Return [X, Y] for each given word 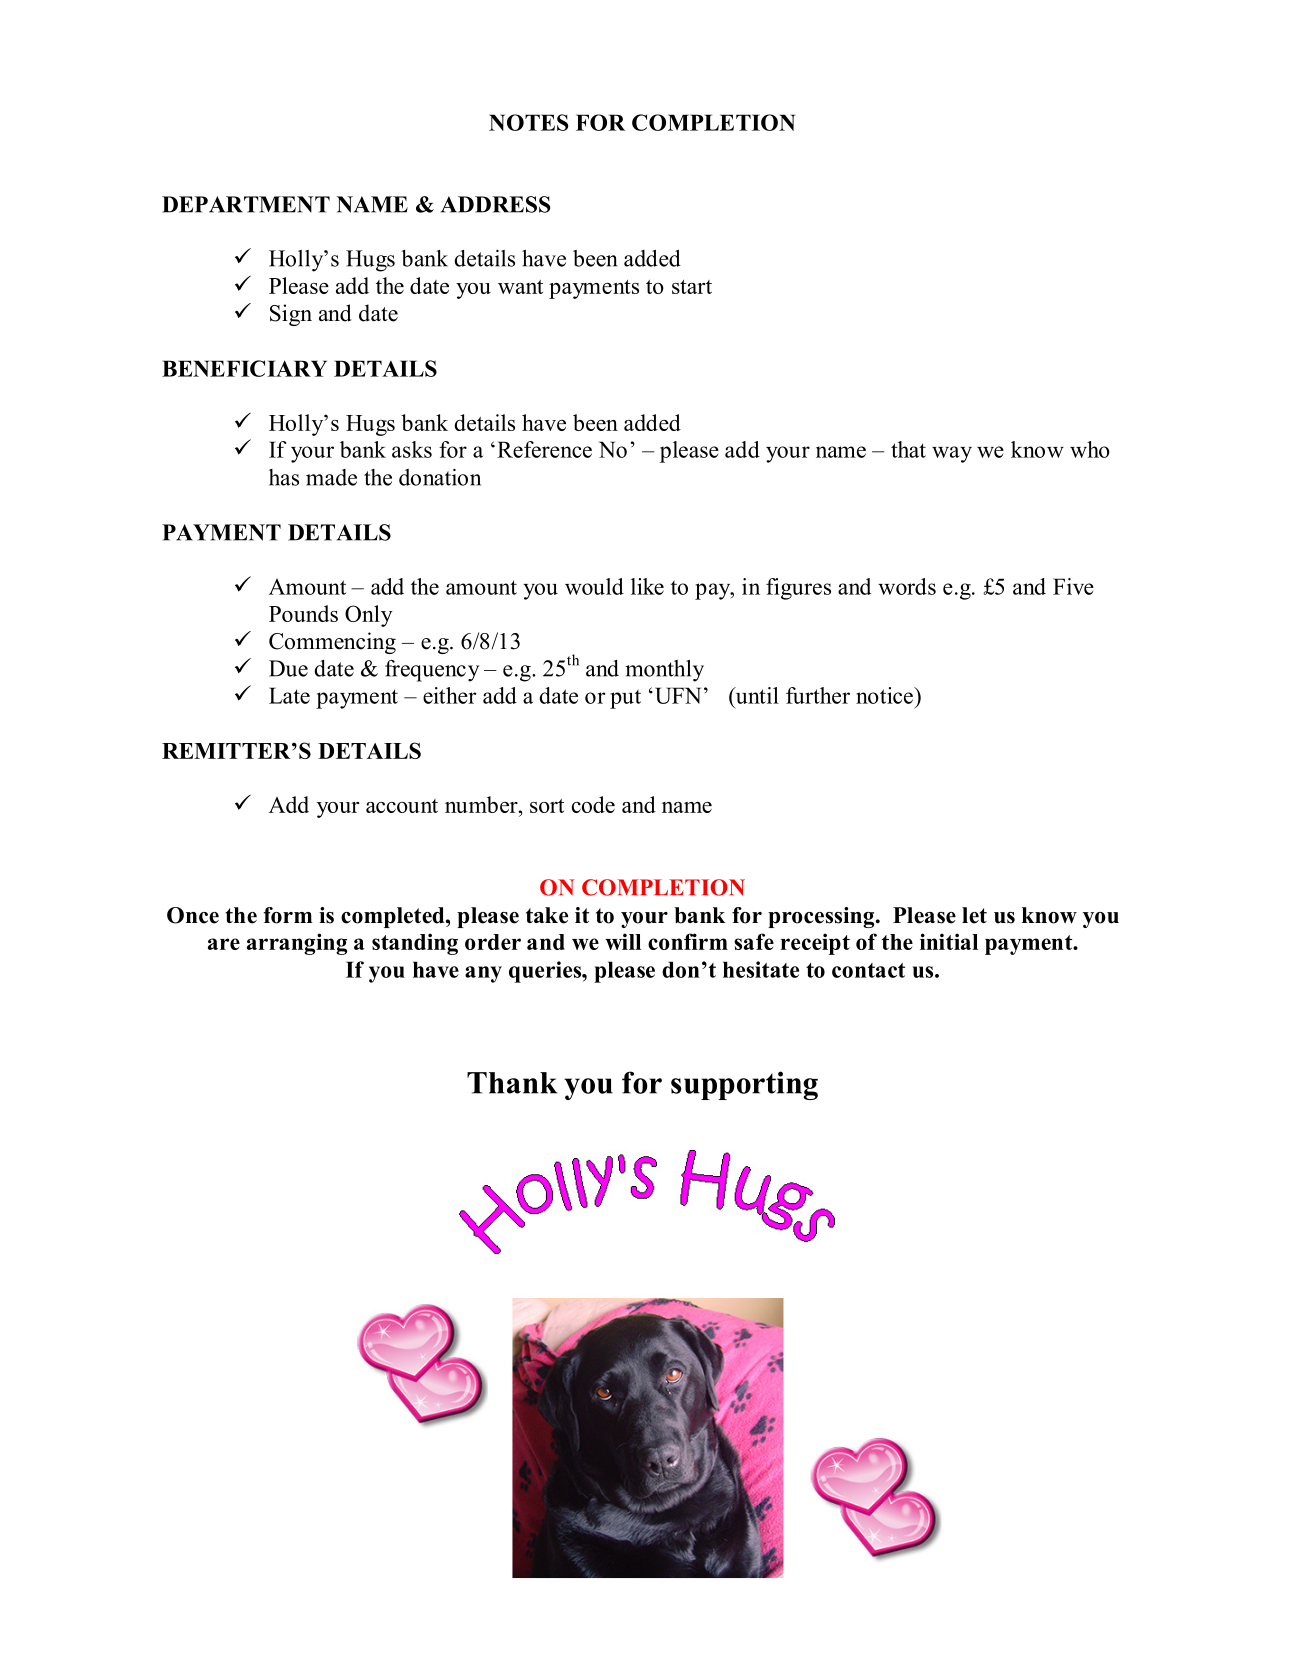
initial [949, 941]
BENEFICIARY [244, 368]
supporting [744, 1085]
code [593, 804]
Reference [544, 449]
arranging [297, 944]
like [647, 586]
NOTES [528, 122]
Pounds [303, 613]
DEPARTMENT [246, 204]
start [692, 287]
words [907, 586]
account [402, 806]
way [952, 454]
